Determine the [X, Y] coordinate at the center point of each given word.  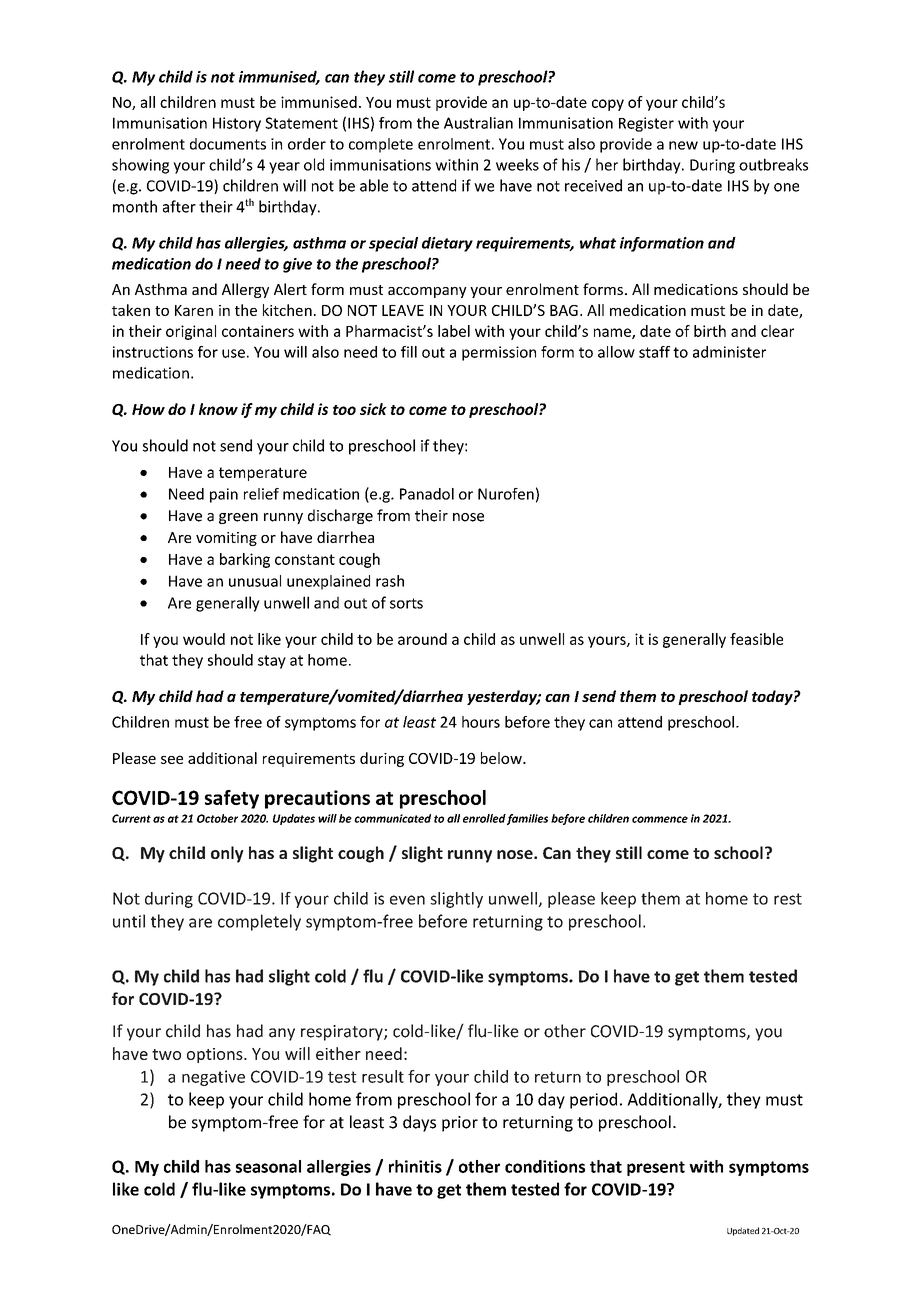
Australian [478, 123]
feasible [756, 639]
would [204, 639]
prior [460, 1124]
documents [228, 144]
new [683, 145]
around [422, 639]
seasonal [268, 1166]
